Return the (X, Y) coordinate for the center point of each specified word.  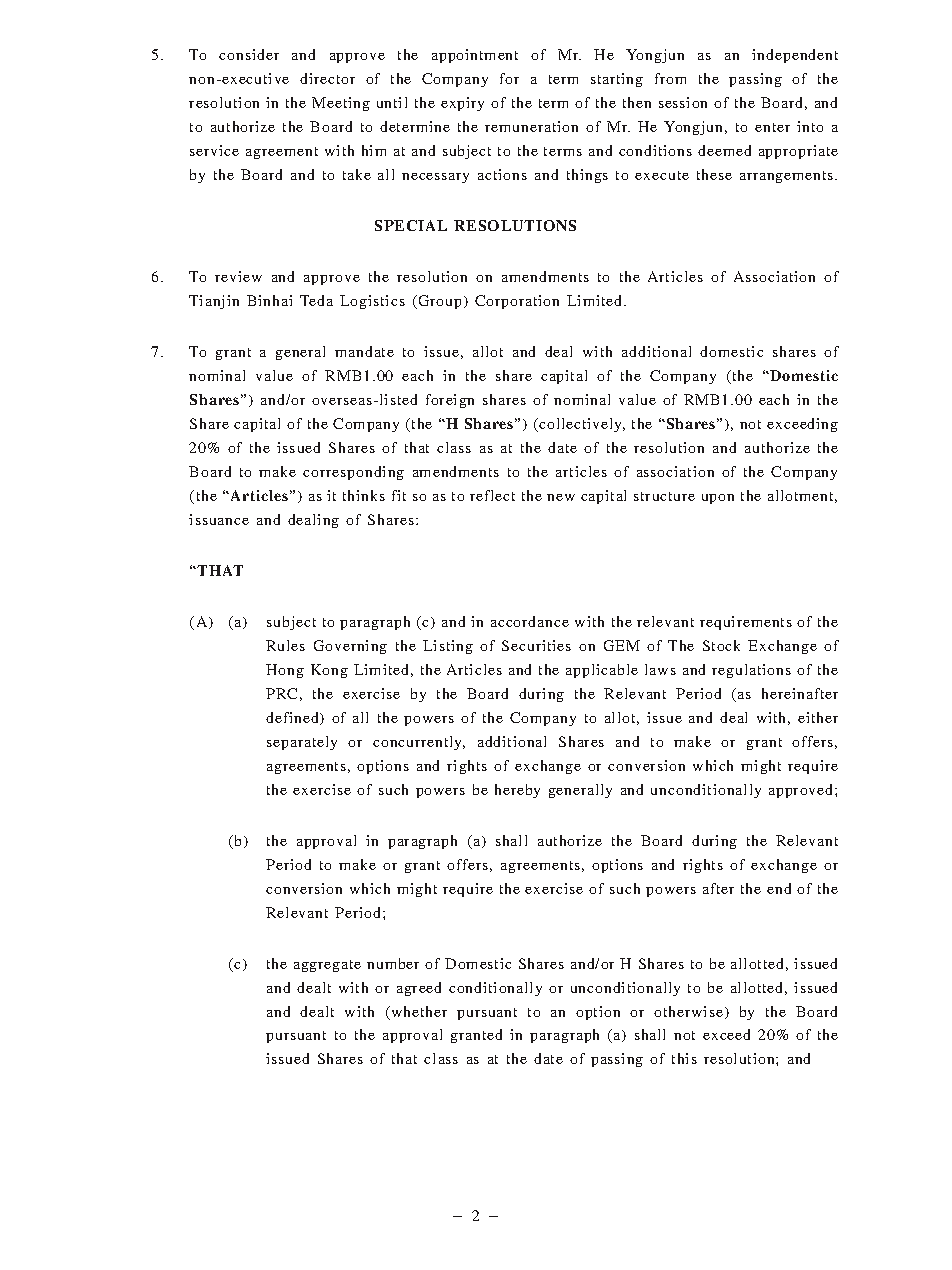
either (818, 717)
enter (772, 127)
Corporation (517, 302)
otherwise (688, 1011)
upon (718, 499)
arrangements (788, 177)
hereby (517, 791)
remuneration (531, 126)
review (238, 276)
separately (302, 743)
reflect (492, 495)
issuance (219, 519)
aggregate (327, 966)
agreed (419, 989)
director (327, 78)
